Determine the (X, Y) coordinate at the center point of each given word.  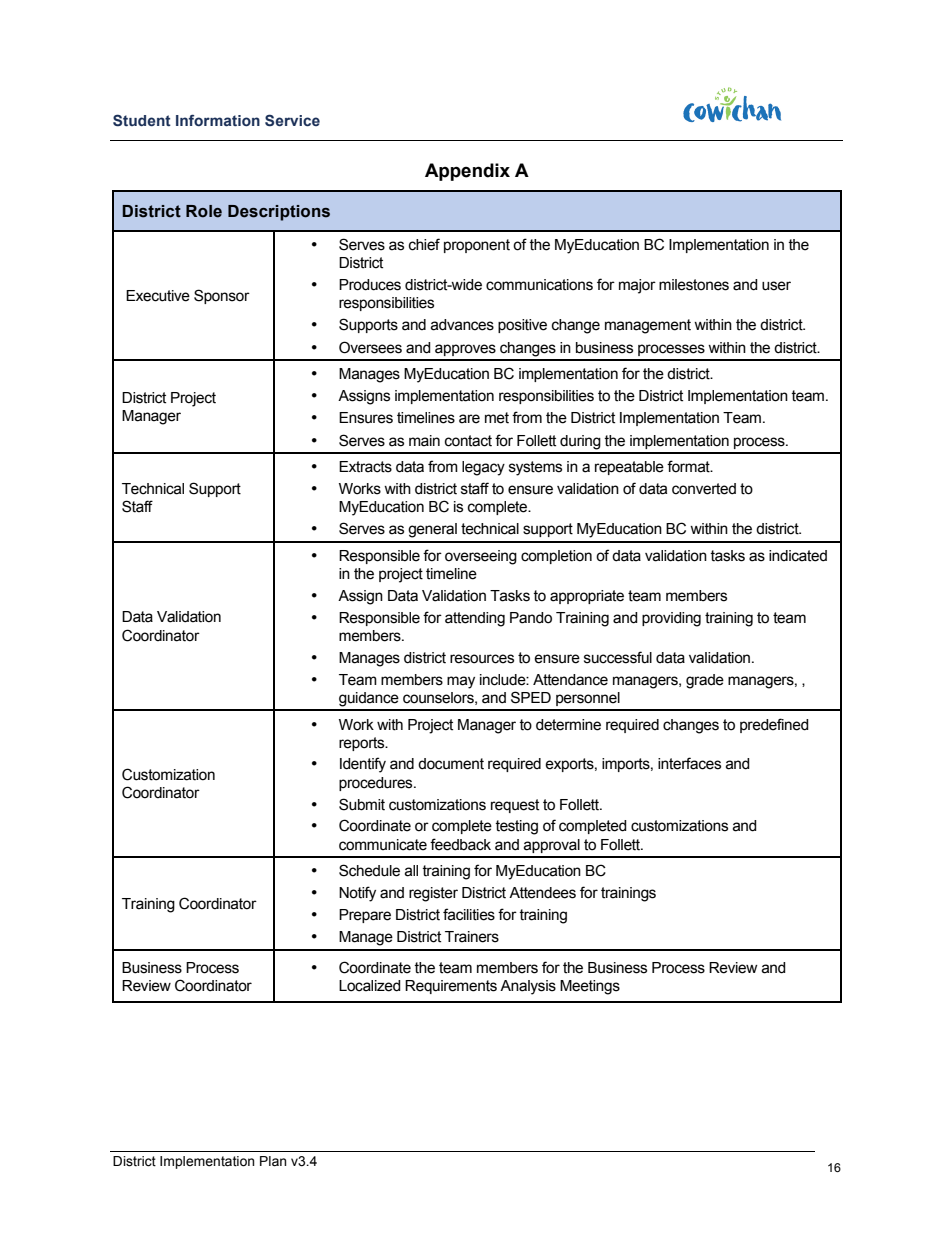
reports (363, 744)
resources (482, 659)
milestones (694, 285)
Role (204, 211)
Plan (273, 1161)
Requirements (451, 987)
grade (705, 681)
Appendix (467, 172)
